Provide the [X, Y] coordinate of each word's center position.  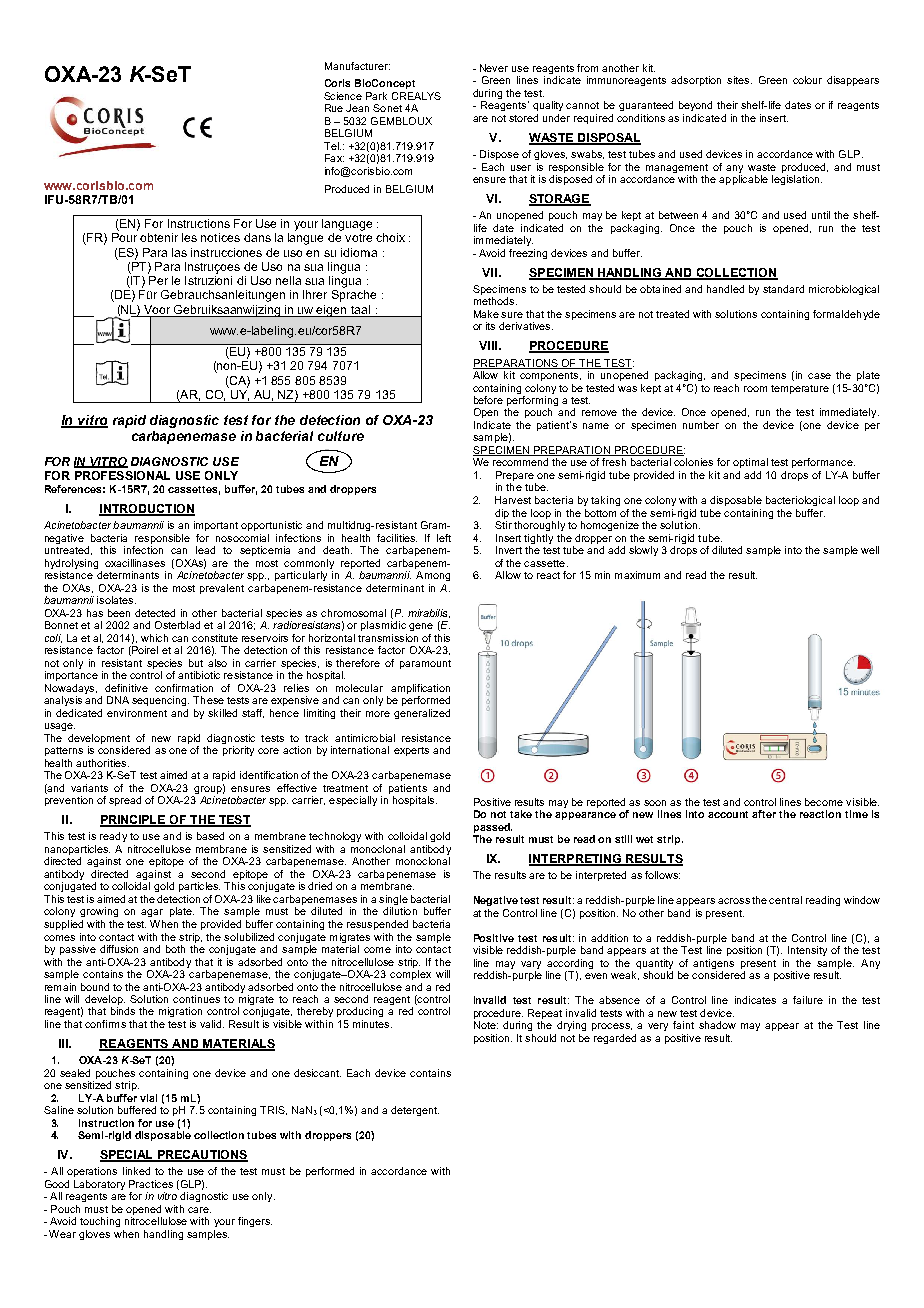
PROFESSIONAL [122, 475]
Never [494, 68]
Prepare [516, 477]
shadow [717, 1025]
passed [493, 828]
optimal [750, 463]
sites [738, 80]
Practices [151, 1184]
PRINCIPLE [134, 821]
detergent [415, 1111]
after [764, 814]
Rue [334, 108]
